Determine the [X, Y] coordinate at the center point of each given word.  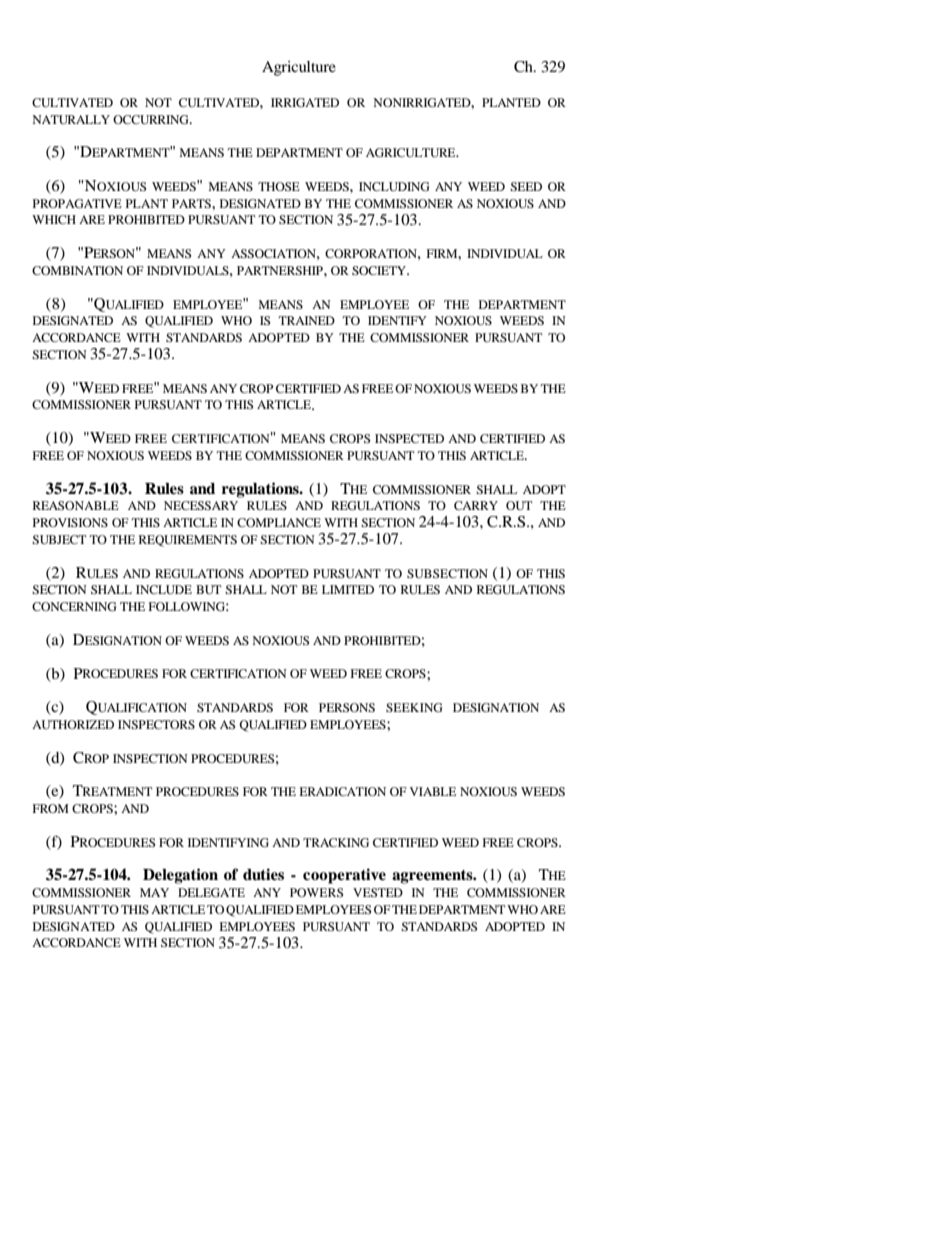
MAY [154, 892]
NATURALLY [71, 119]
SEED [526, 186]
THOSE [279, 186]
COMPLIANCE [279, 522]
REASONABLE [76, 505]
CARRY [476, 505]
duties [263, 874]
